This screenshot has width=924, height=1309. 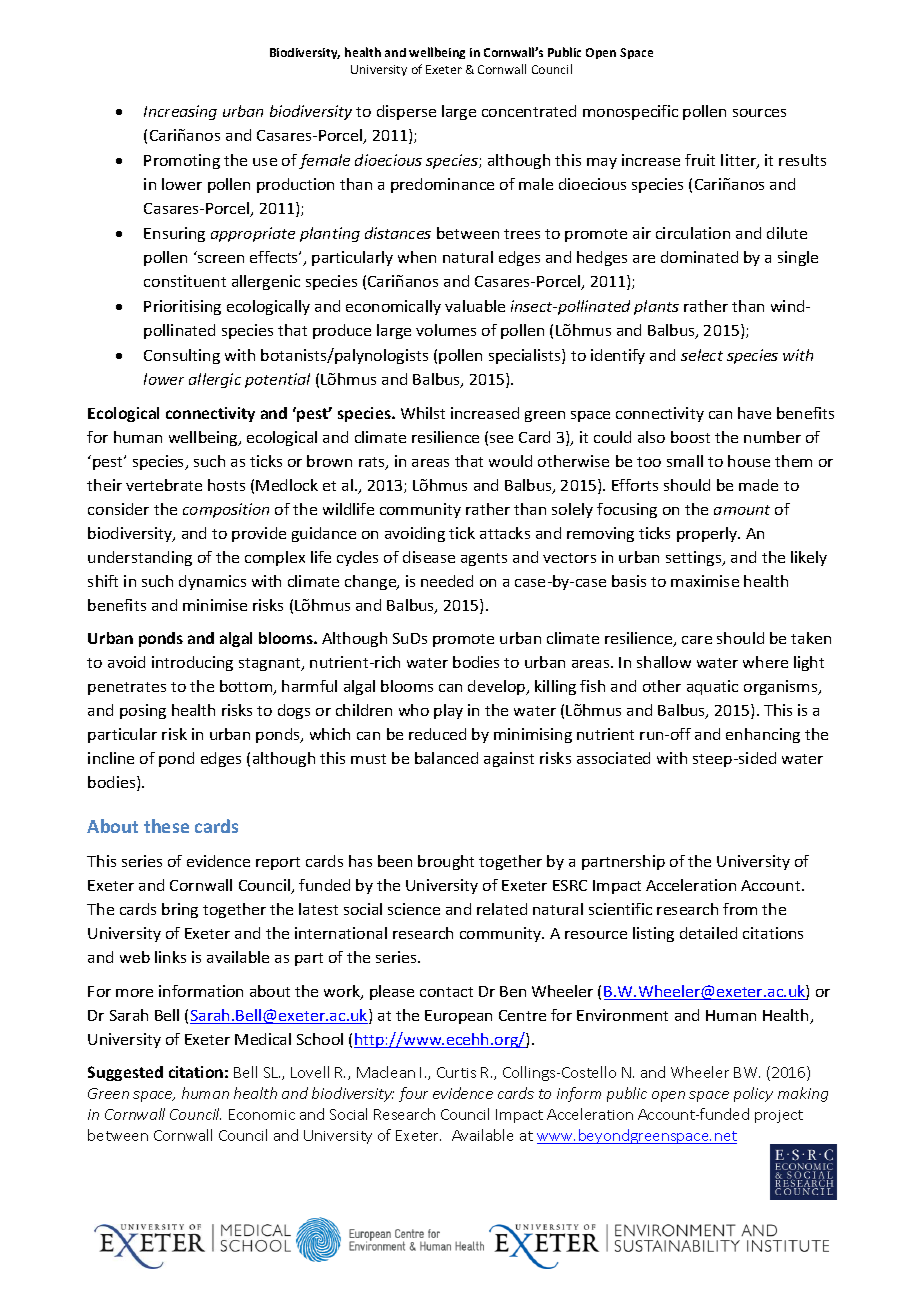 I want to click on Suggested, so click(x=125, y=1073).
